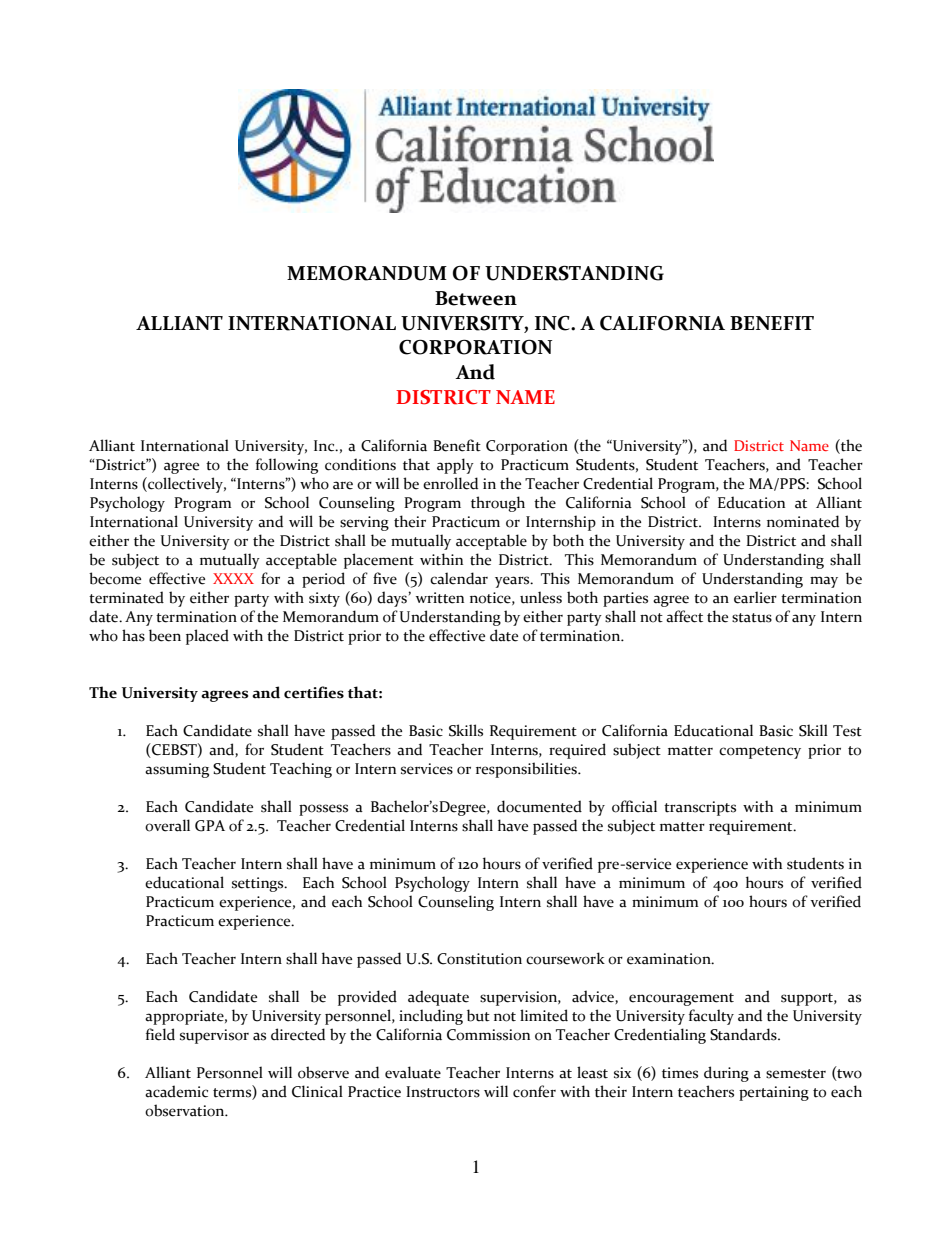  I want to click on Instructors, so click(443, 1092).
